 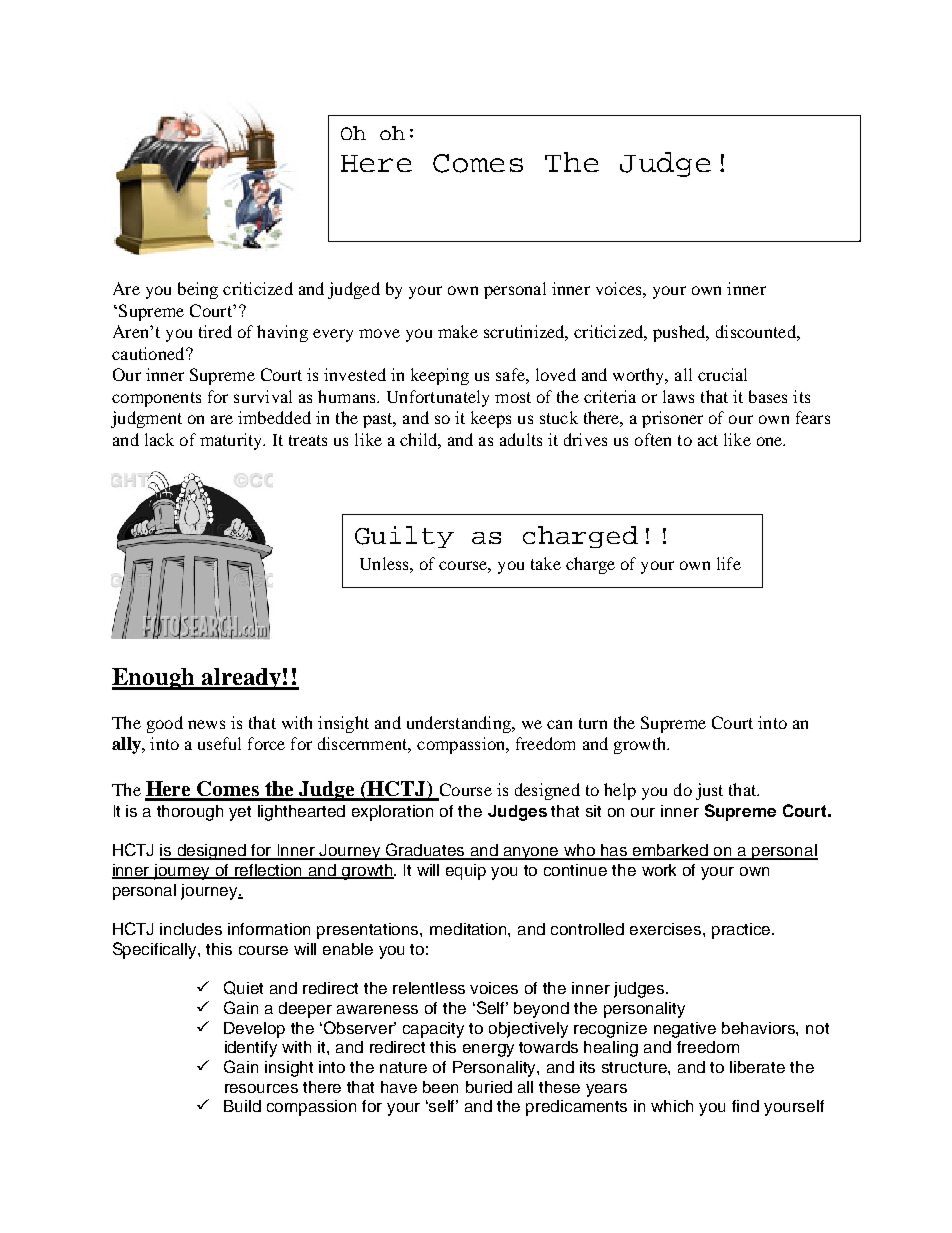 What do you see at coordinates (232, 441) in the image?
I see `maturity` at bounding box center [232, 441].
